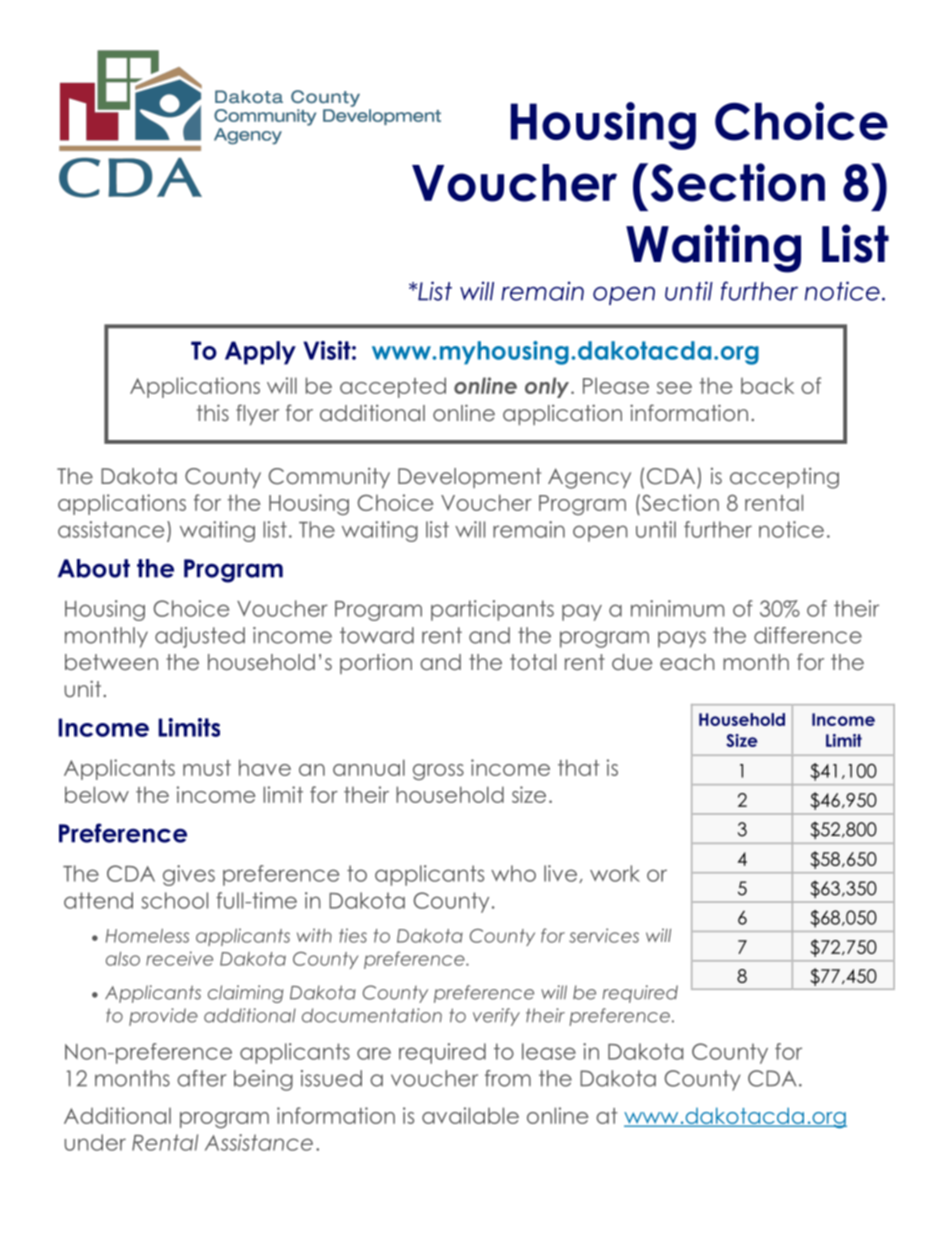 Image resolution: width=952 pixels, height=1233 pixels. What do you see at coordinates (213, 412) in the screenshot?
I see `this` at bounding box center [213, 412].
